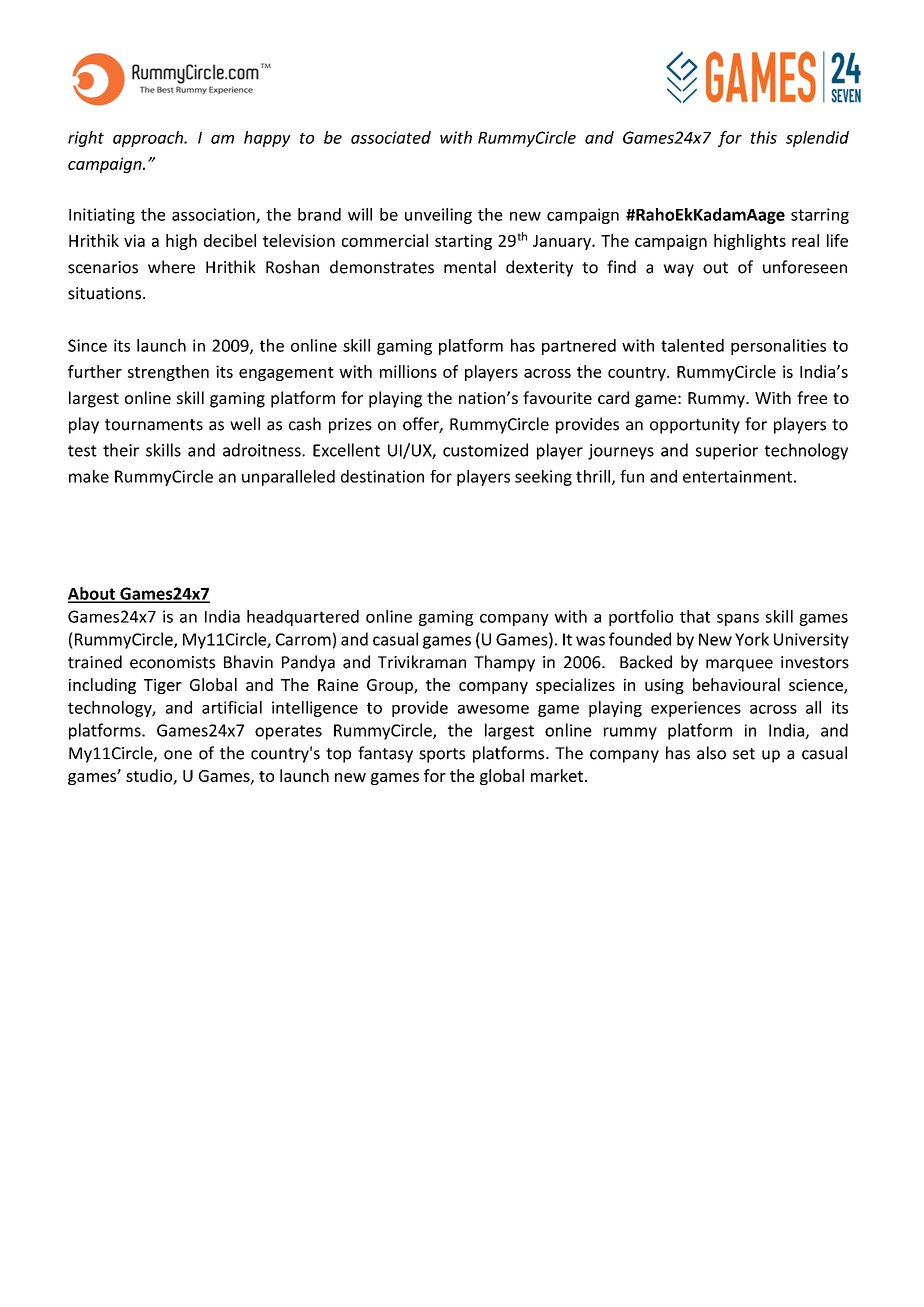  Describe the element at coordinates (391, 137) in the screenshot. I see `associated` at that location.
